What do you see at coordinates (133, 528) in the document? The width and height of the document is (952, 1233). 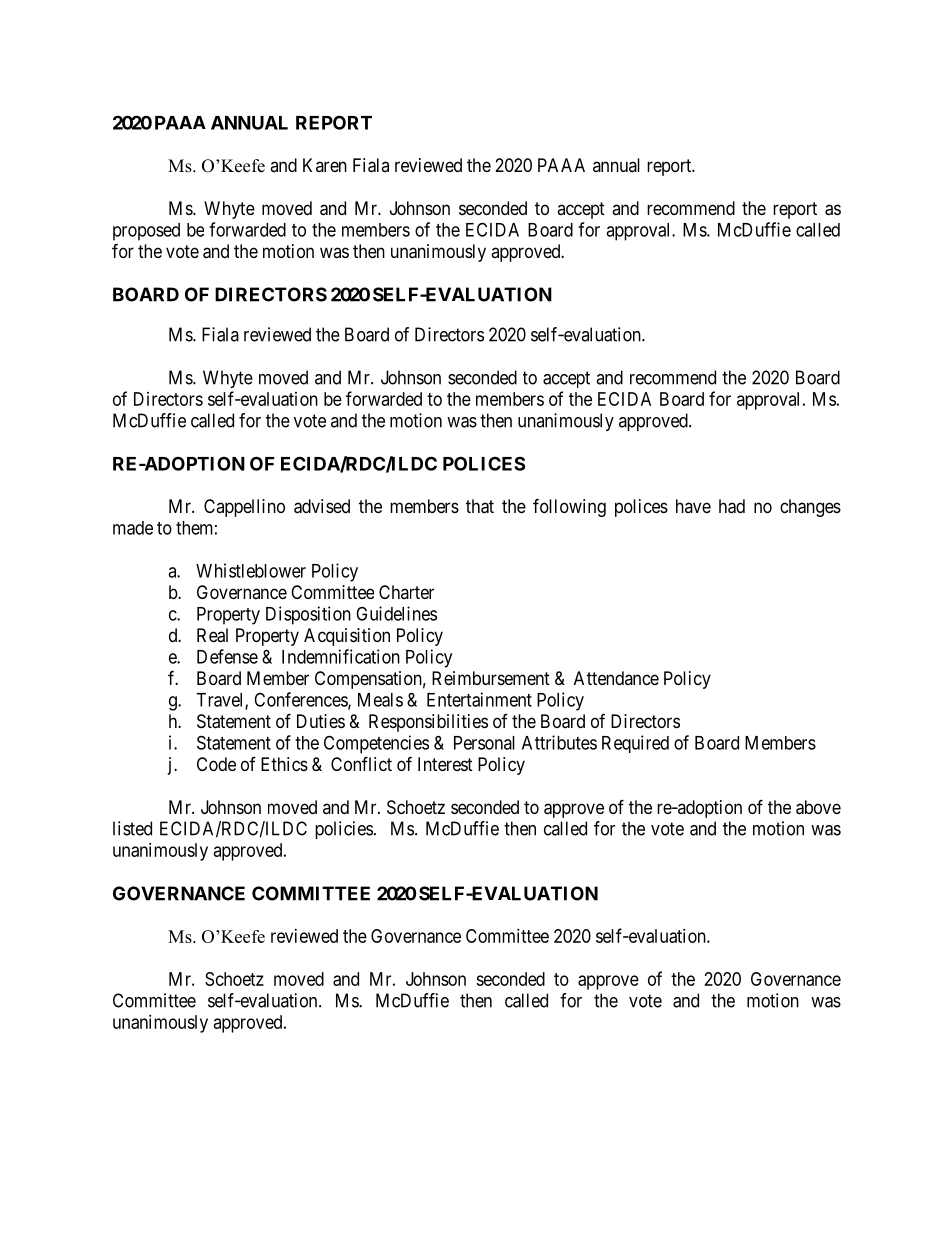 I see `made` at bounding box center [133, 528].
